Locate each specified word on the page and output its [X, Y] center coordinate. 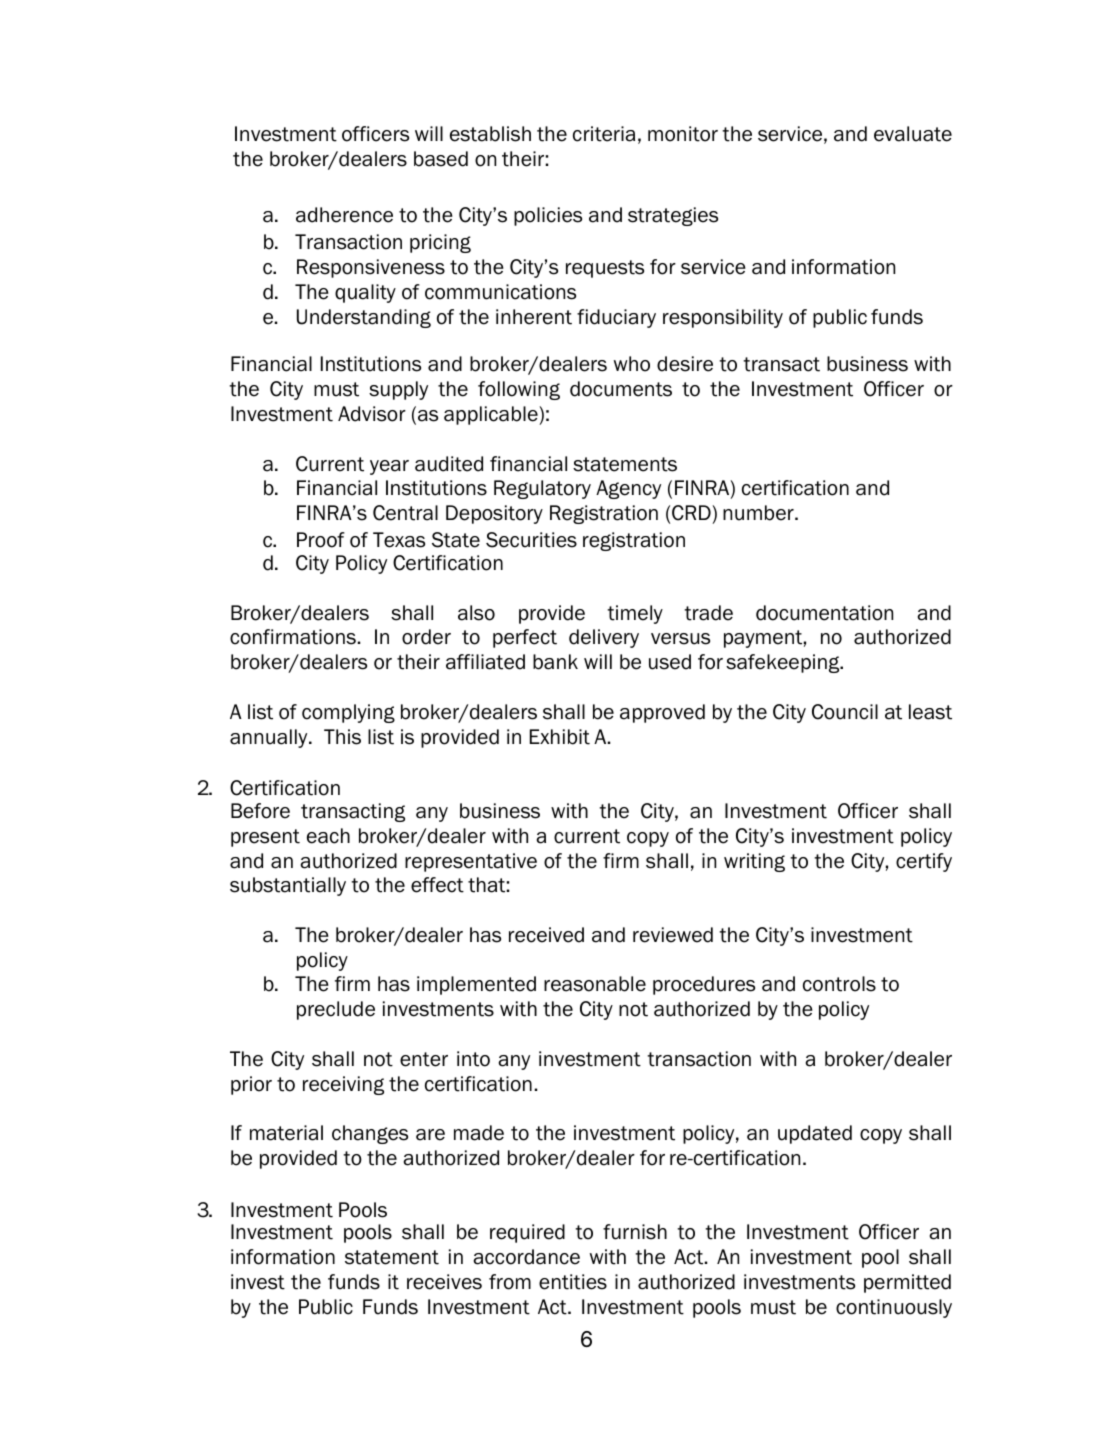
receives [444, 1282]
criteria [604, 134]
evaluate [913, 134]
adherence [344, 215]
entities [573, 1282]
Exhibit [560, 737]
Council [845, 712]
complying [348, 713]
